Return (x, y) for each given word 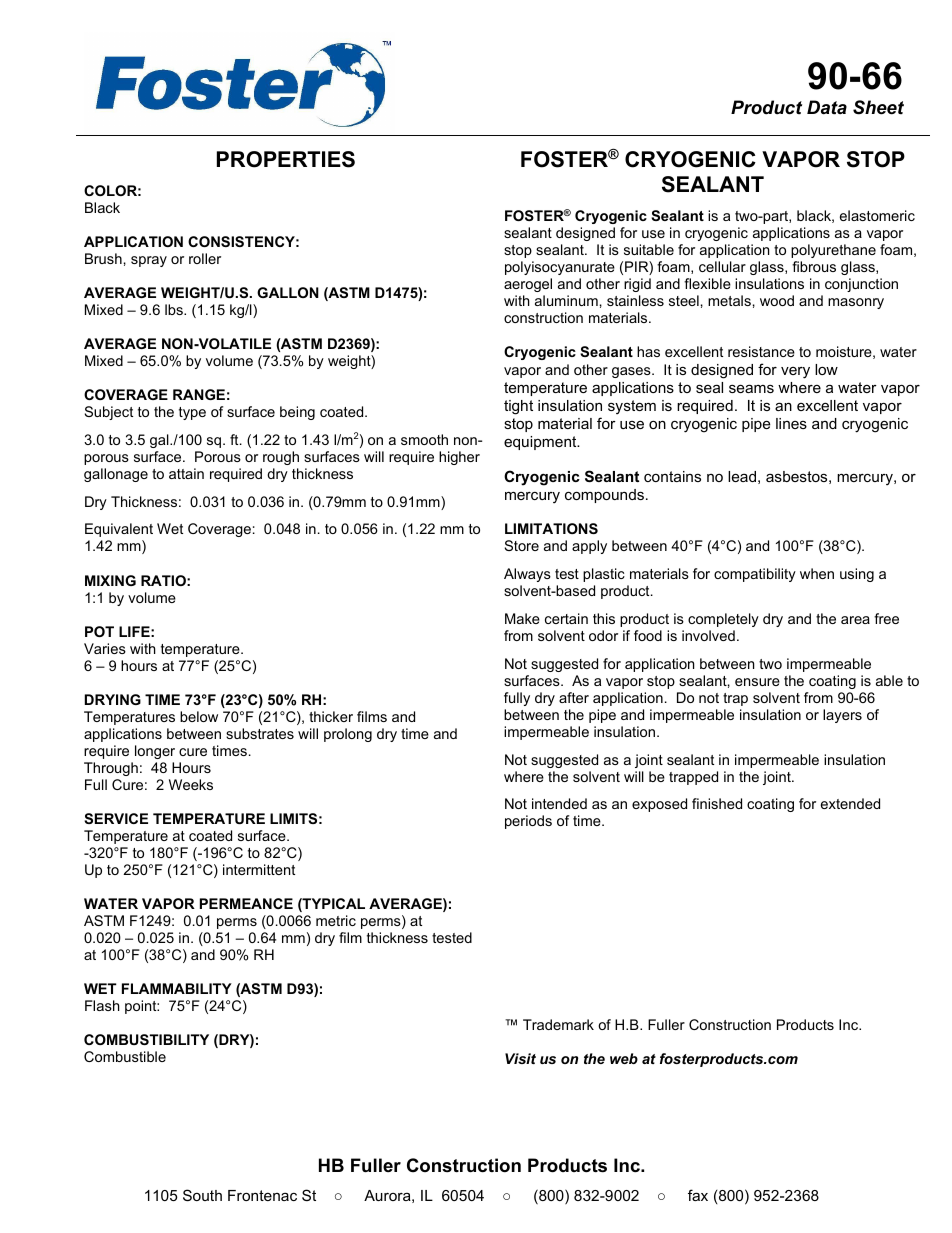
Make (522, 618)
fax (698, 1195)
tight (518, 407)
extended (850, 803)
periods (528, 822)
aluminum (566, 300)
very (795, 373)
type (192, 413)
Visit (520, 1058)
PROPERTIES (286, 159)
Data (827, 107)
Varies (105, 648)
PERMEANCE (246, 903)
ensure (757, 682)
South (202, 1195)
